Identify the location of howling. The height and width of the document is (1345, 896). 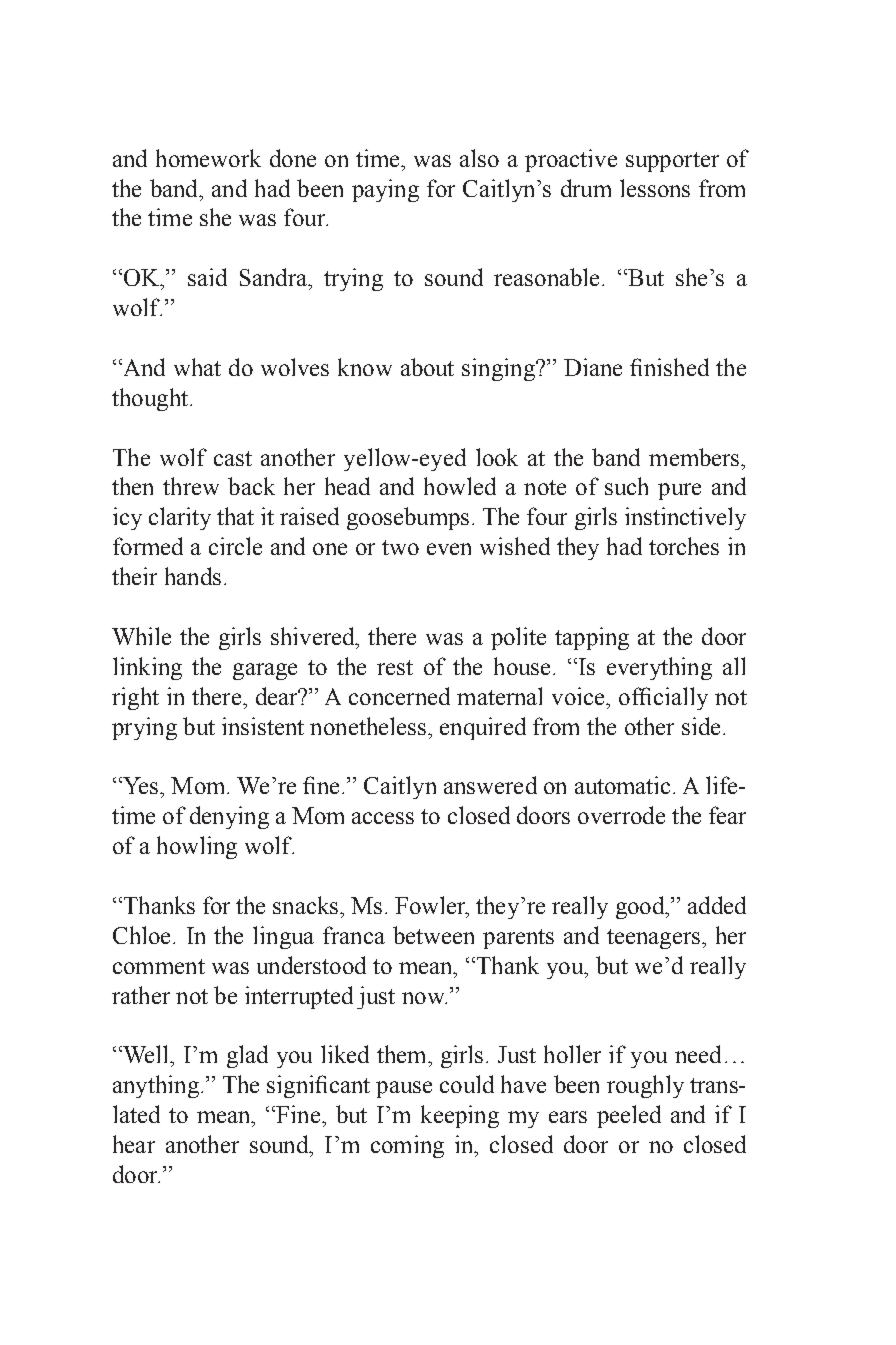
(197, 847).
